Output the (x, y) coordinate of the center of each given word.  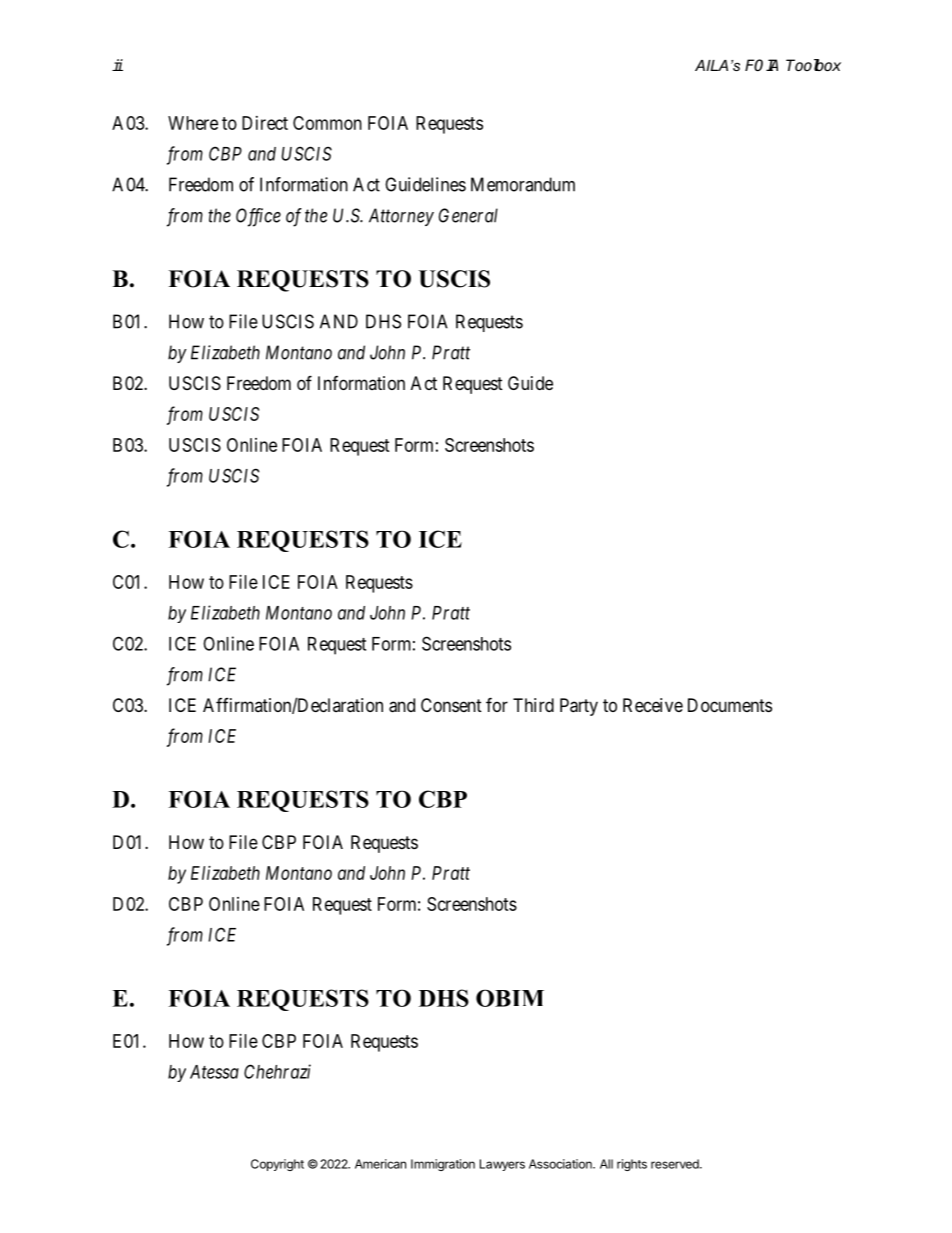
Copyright (277, 1165)
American (380, 1164)
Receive (653, 705)
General (468, 215)
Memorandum (523, 184)
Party (579, 707)
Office (258, 217)
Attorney (401, 217)
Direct (265, 123)
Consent (451, 705)
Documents (730, 705)
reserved (676, 1164)
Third (533, 705)
